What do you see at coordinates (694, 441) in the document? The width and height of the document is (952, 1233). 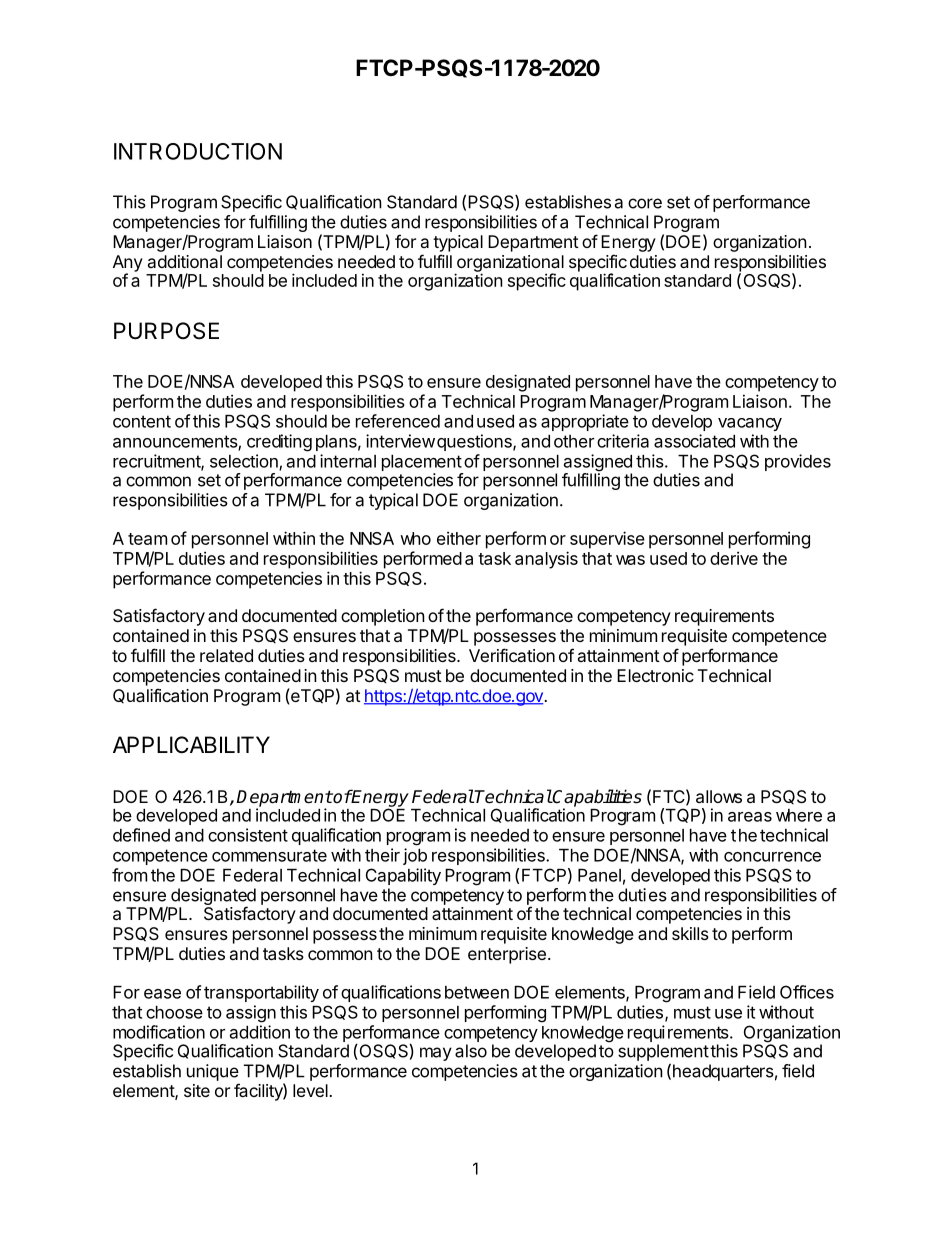 I see `associated` at bounding box center [694, 441].
